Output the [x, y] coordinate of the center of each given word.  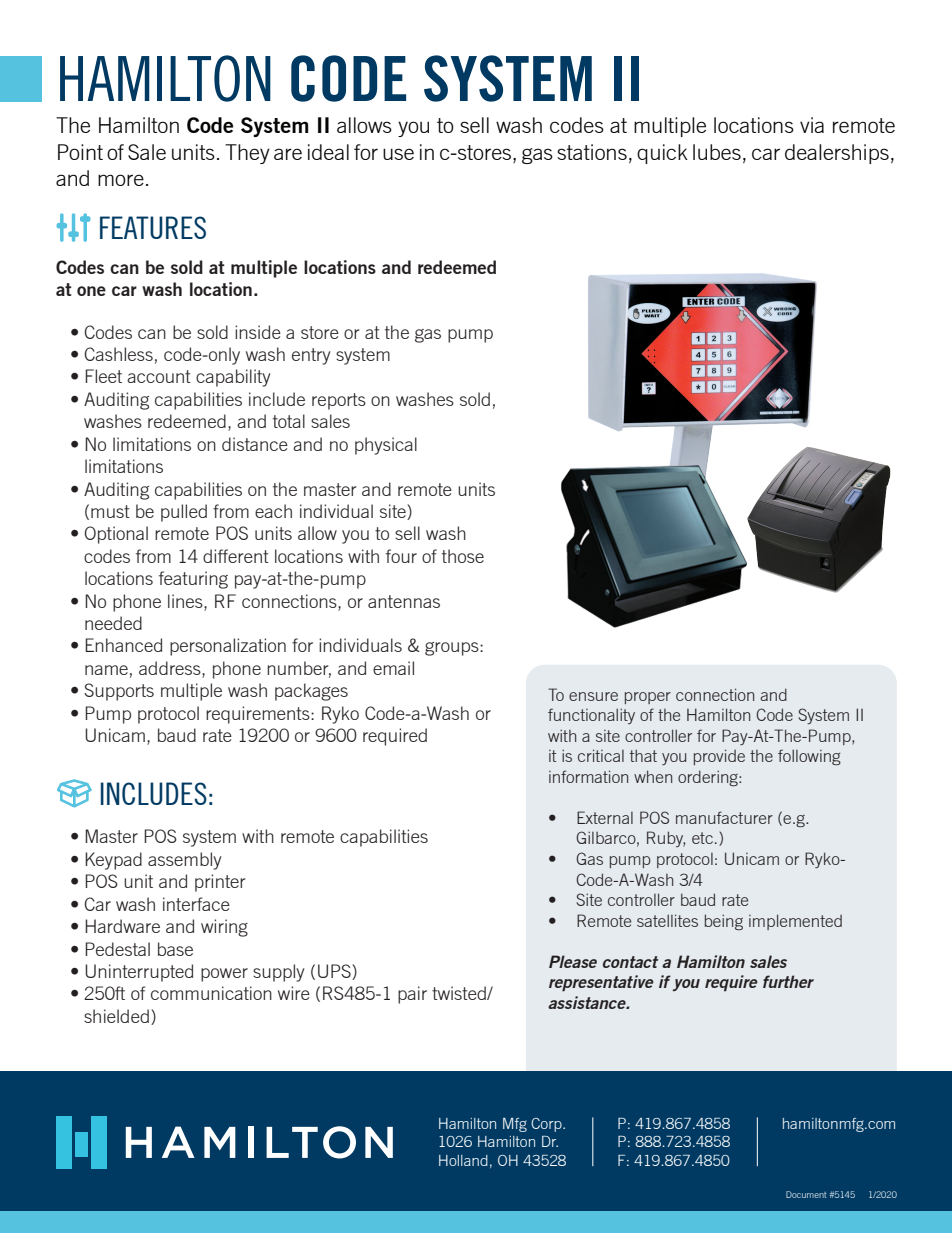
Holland [463, 1160]
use [398, 154]
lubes [717, 152]
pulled [184, 513]
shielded [116, 1016]
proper [648, 698]
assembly [185, 861]
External [605, 817]
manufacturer [724, 817]
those [463, 556]
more [121, 180]
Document [806, 1194]
